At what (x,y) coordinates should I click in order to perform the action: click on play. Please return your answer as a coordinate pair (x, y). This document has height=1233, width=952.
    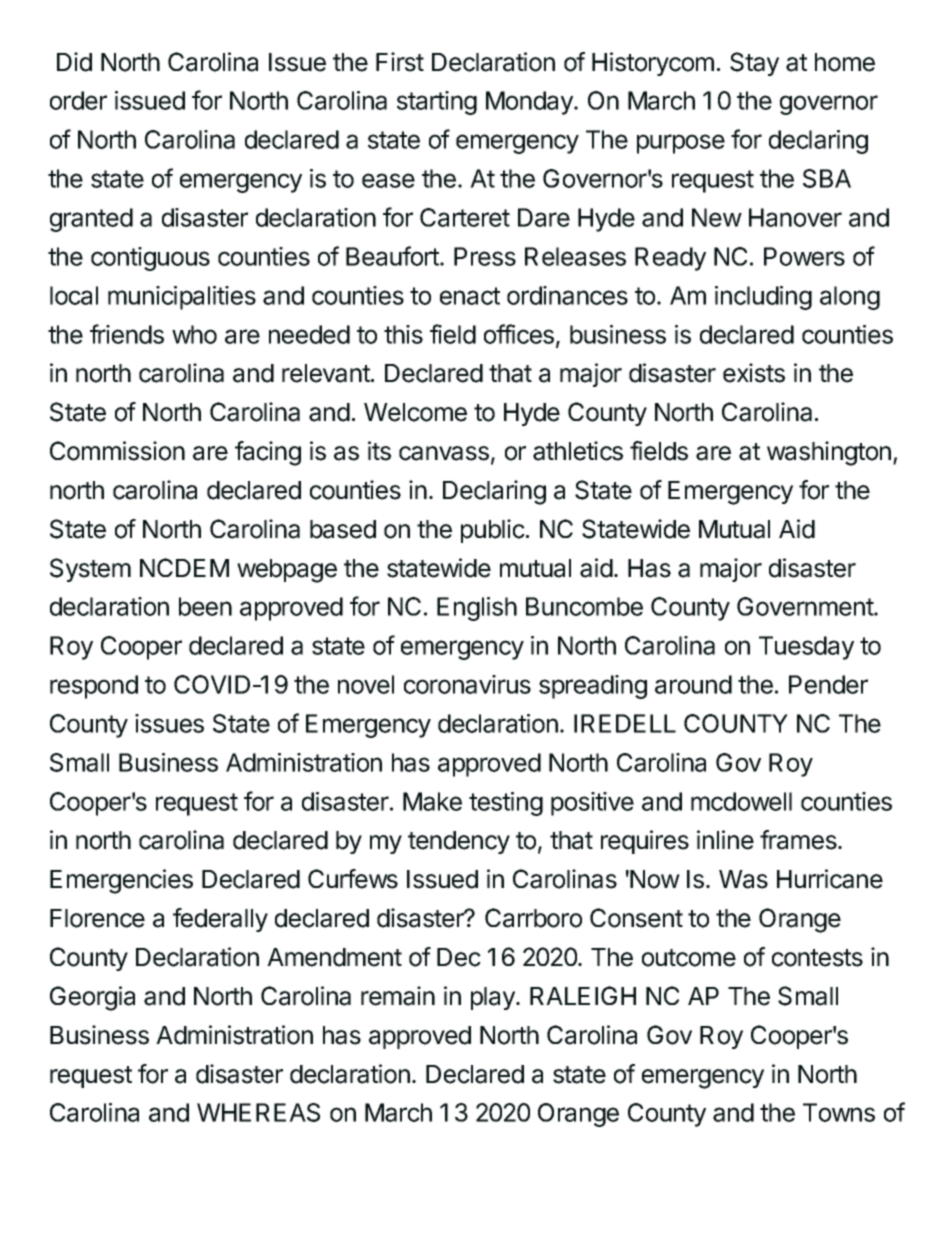
    Looking at the image, I should click on (494, 998).
